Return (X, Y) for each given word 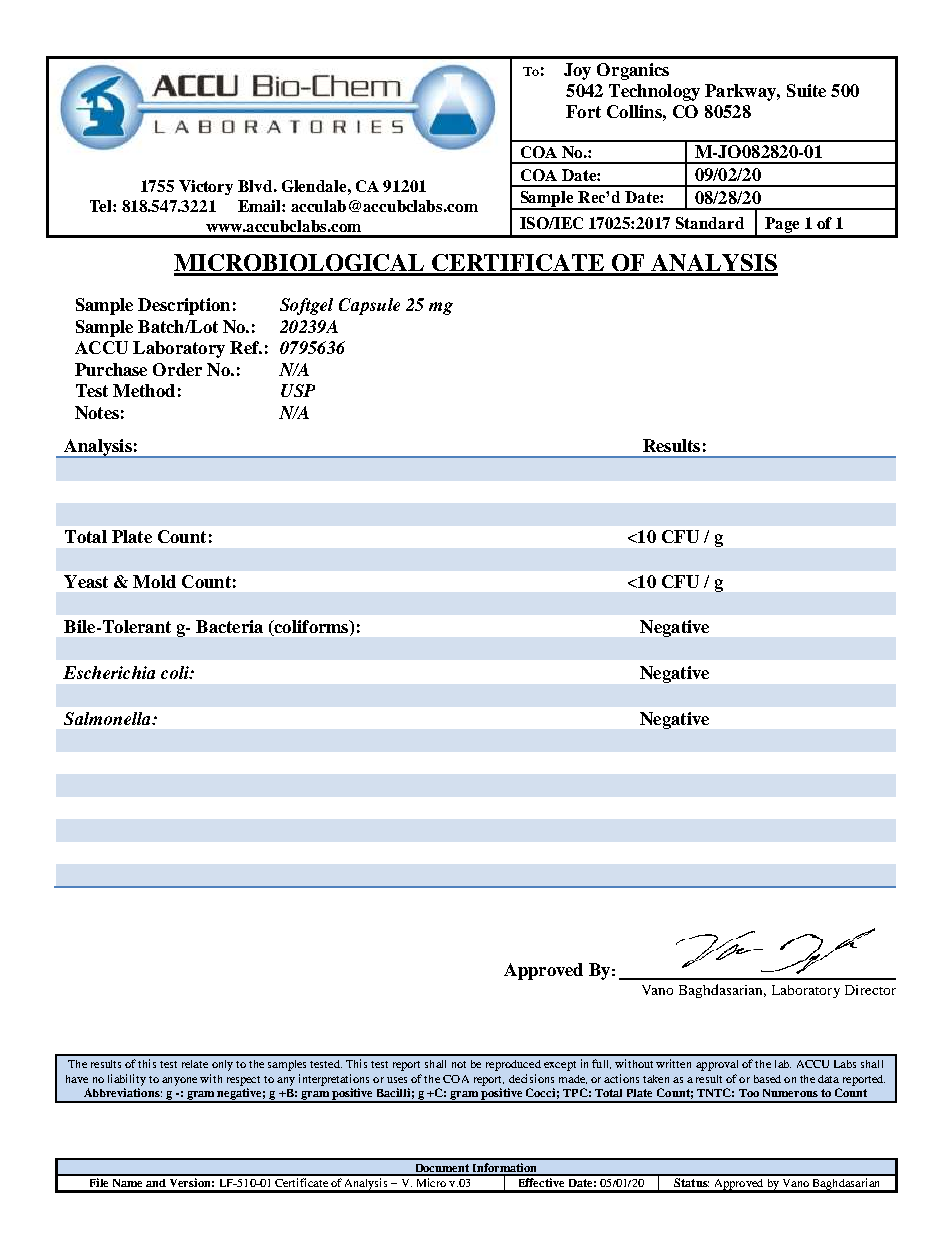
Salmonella (108, 718)
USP (298, 390)
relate (195, 1064)
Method (144, 390)
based (767, 1079)
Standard (710, 223)
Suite (806, 90)
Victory (206, 187)
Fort (583, 111)
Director (870, 990)
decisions (531, 1078)
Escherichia (109, 672)
